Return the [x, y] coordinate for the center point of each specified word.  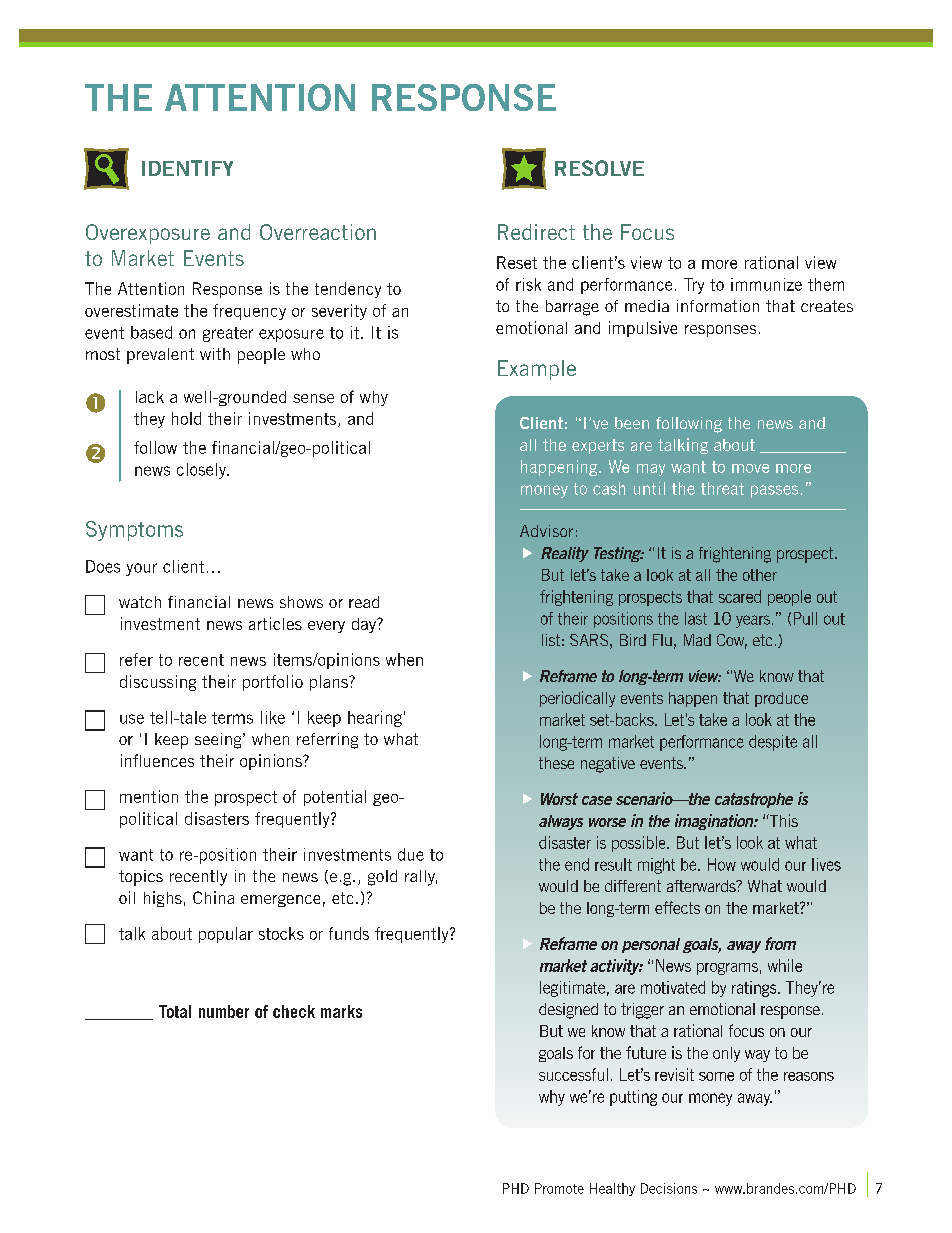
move [750, 468]
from [780, 943]
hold [186, 418]
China [213, 897]
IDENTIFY [187, 168]
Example [537, 370]
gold [382, 878]
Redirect [536, 232]
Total [175, 1011]
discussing [158, 683]
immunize [766, 284]
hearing [375, 719]
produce [781, 699]
